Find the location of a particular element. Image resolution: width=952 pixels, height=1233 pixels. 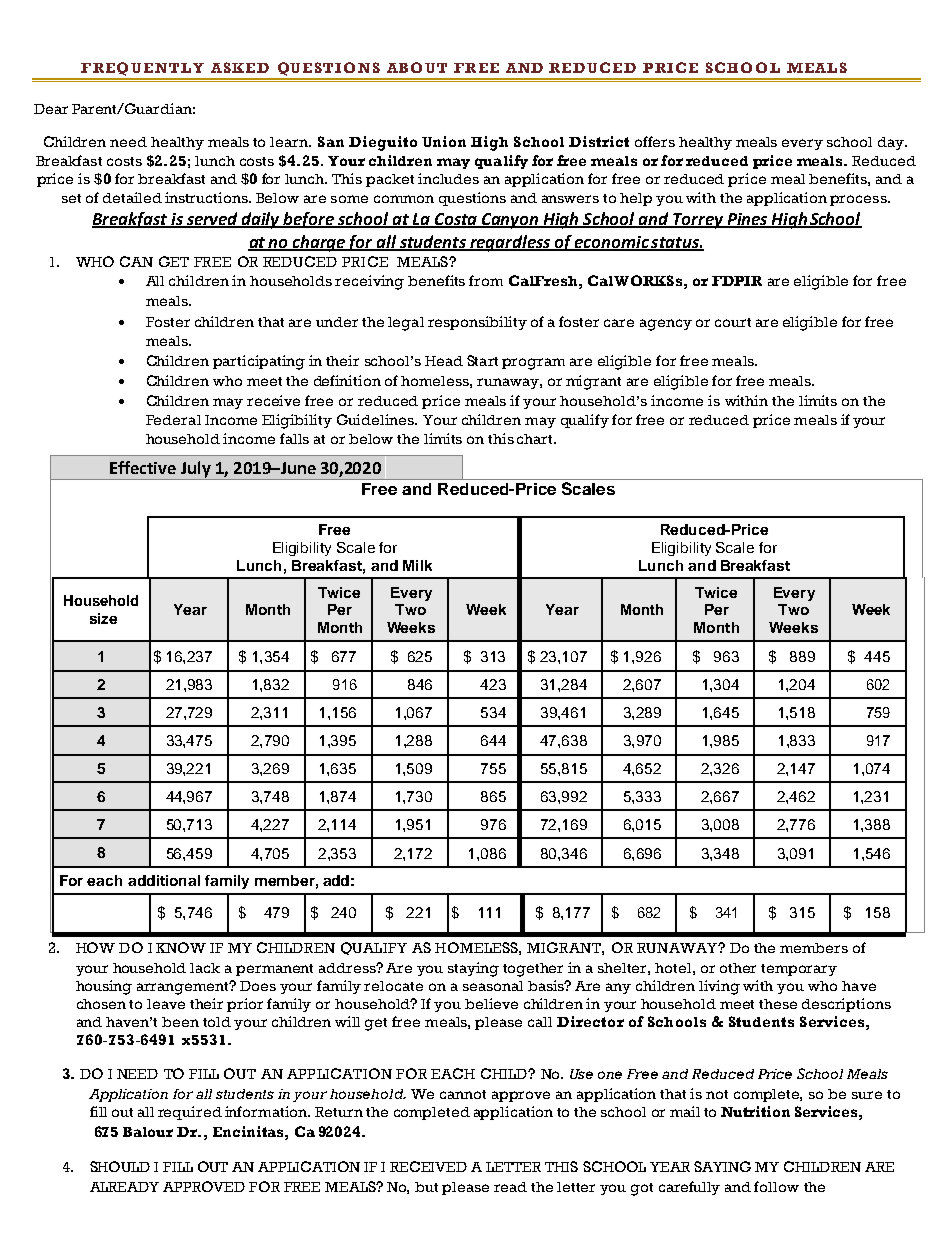

but is located at coordinates (426, 1187).
